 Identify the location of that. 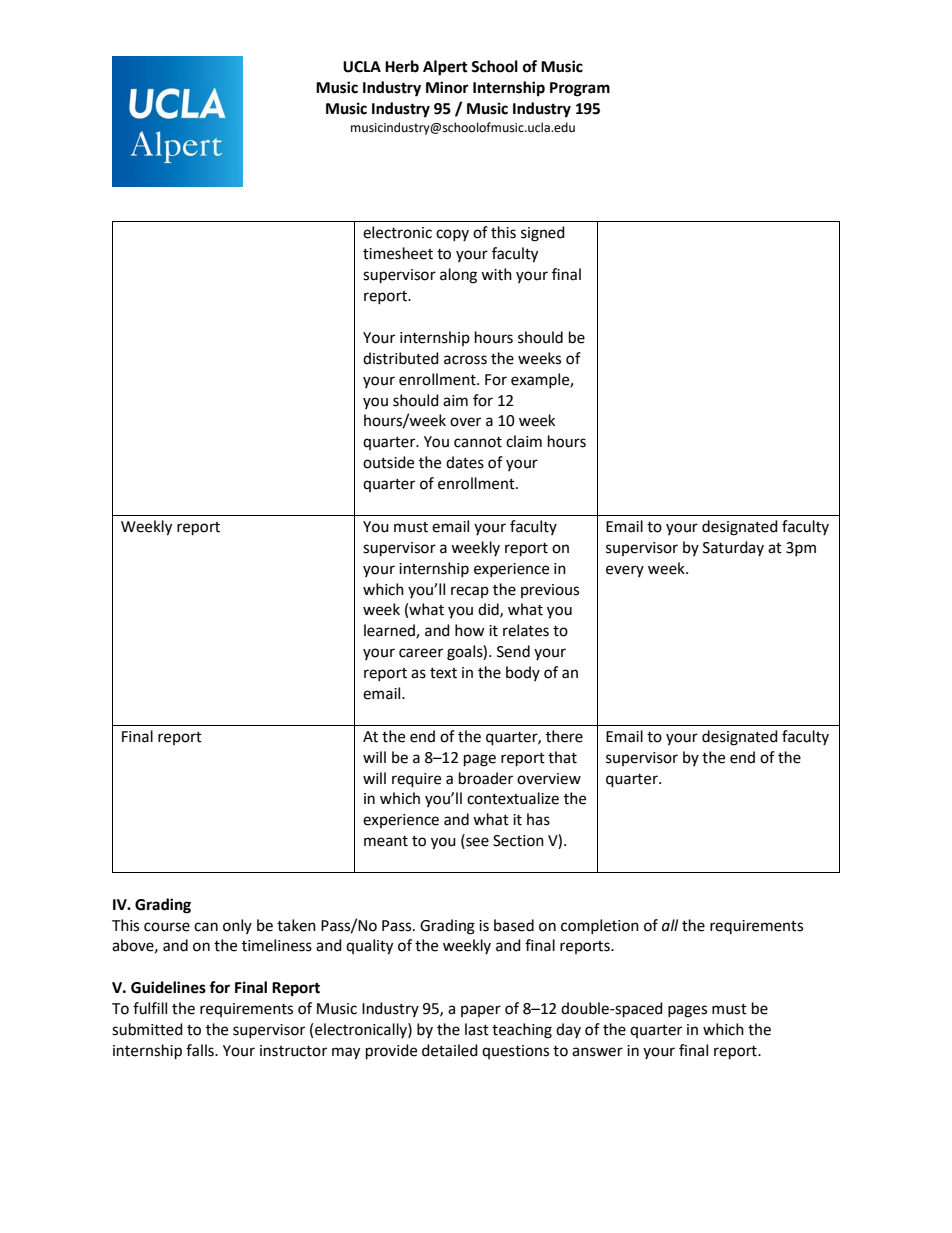
(562, 757).
